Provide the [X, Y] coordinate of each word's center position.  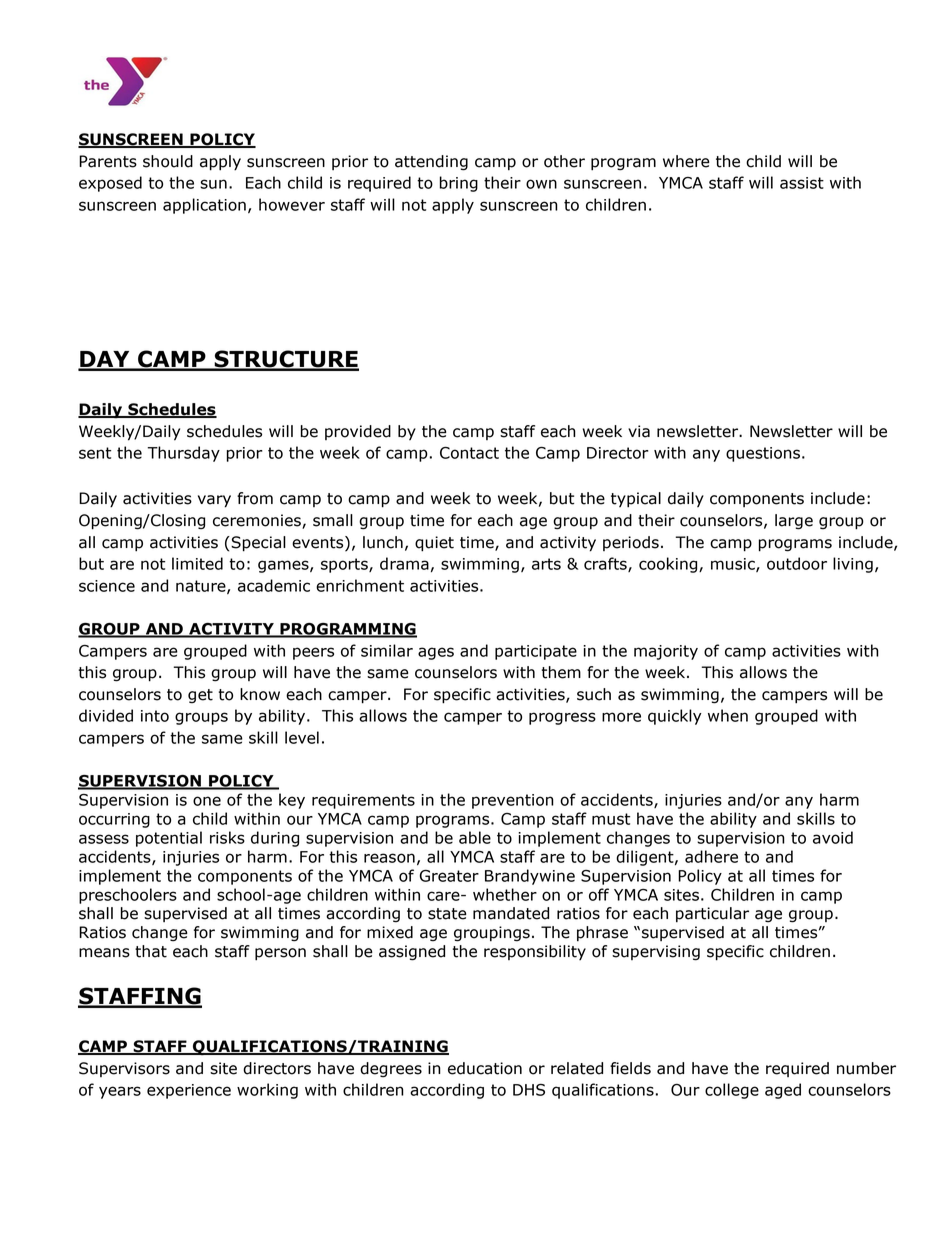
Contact [469, 453]
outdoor [797, 563]
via [639, 431]
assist [802, 183]
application [204, 206]
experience [189, 1091]
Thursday [183, 454]
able [475, 837]
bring [459, 184]
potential [169, 839]
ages [436, 653]
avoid [833, 837]
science [107, 586]
